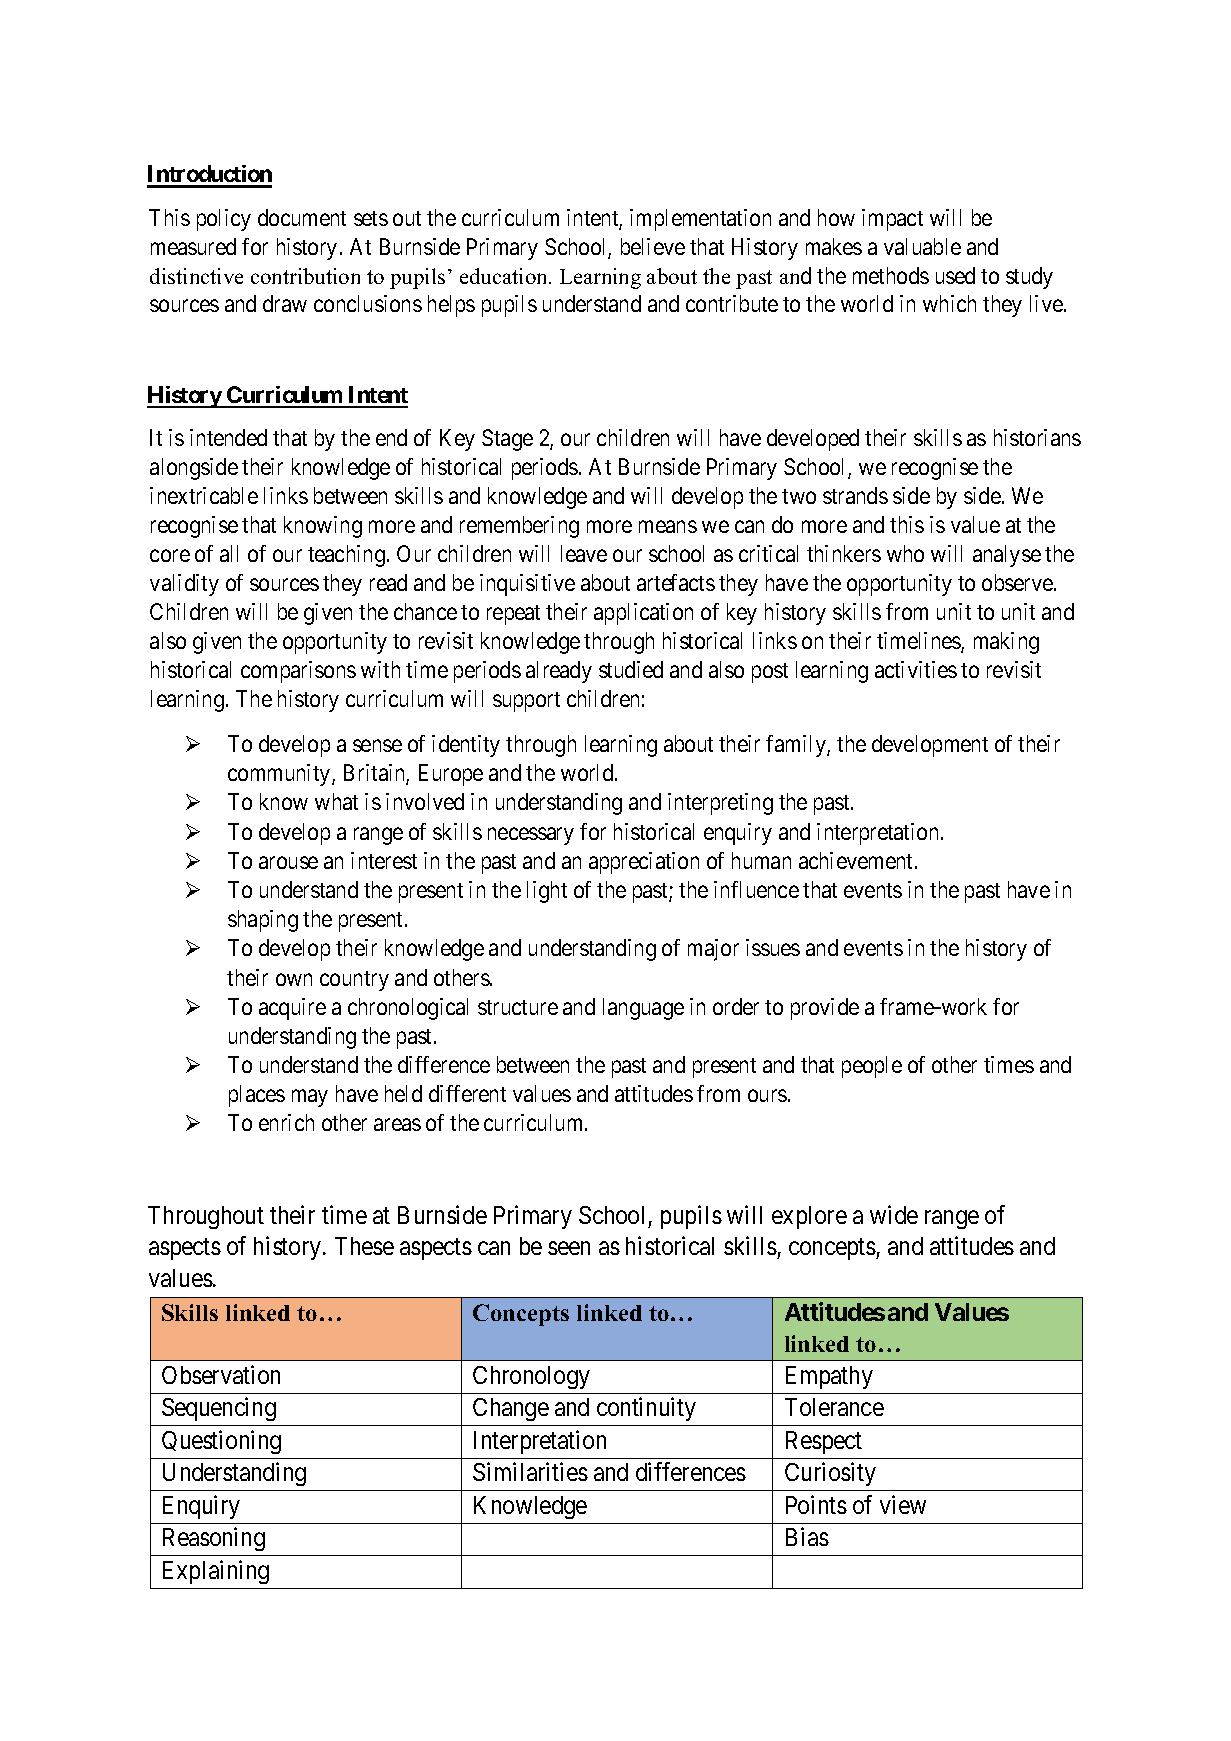  I want to click on leave, so click(584, 553).
